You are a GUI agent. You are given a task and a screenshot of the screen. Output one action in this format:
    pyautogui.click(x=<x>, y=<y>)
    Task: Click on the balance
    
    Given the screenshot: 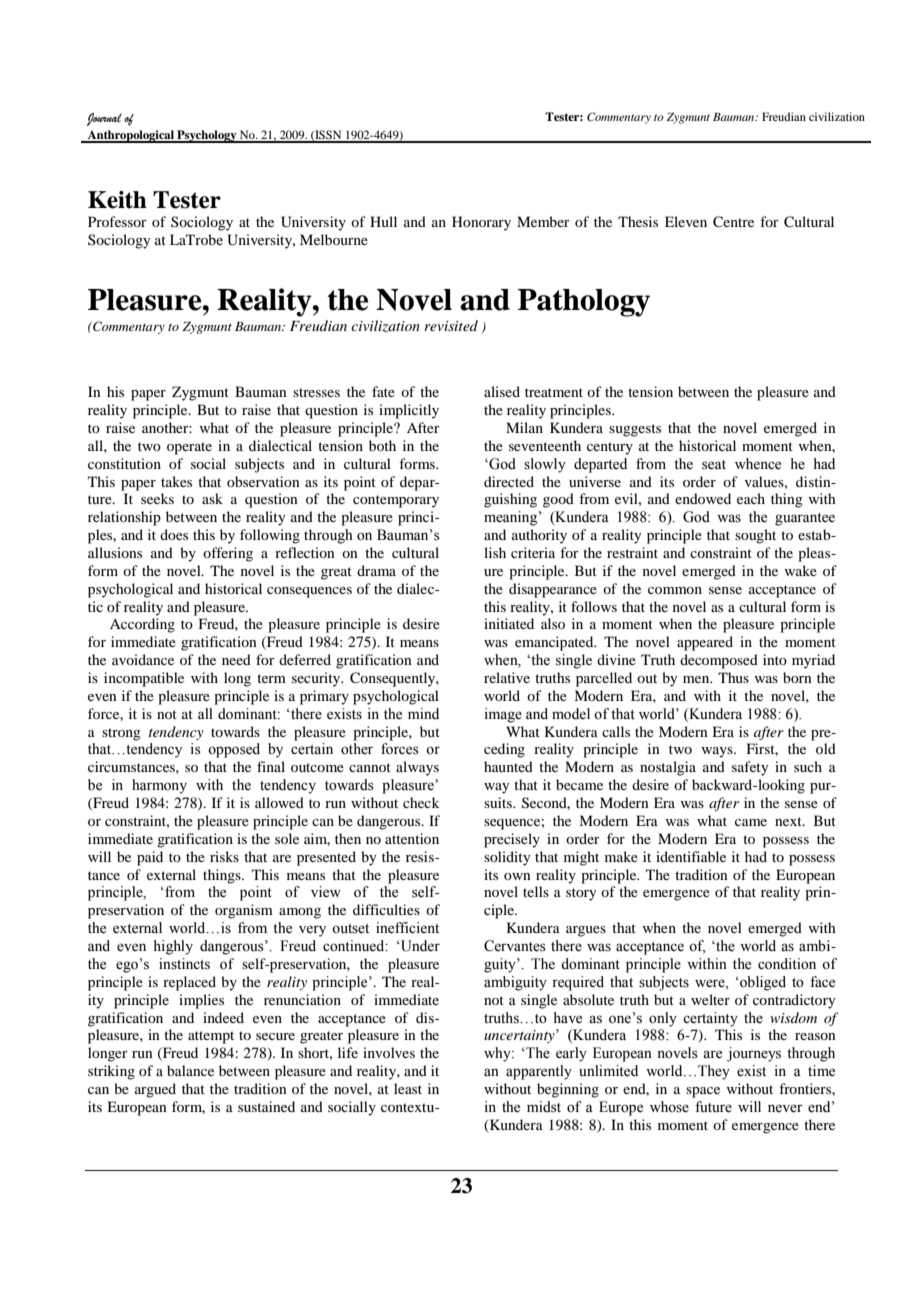 What is the action you would take?
    pyautogui.click(x=190, y=1070)
